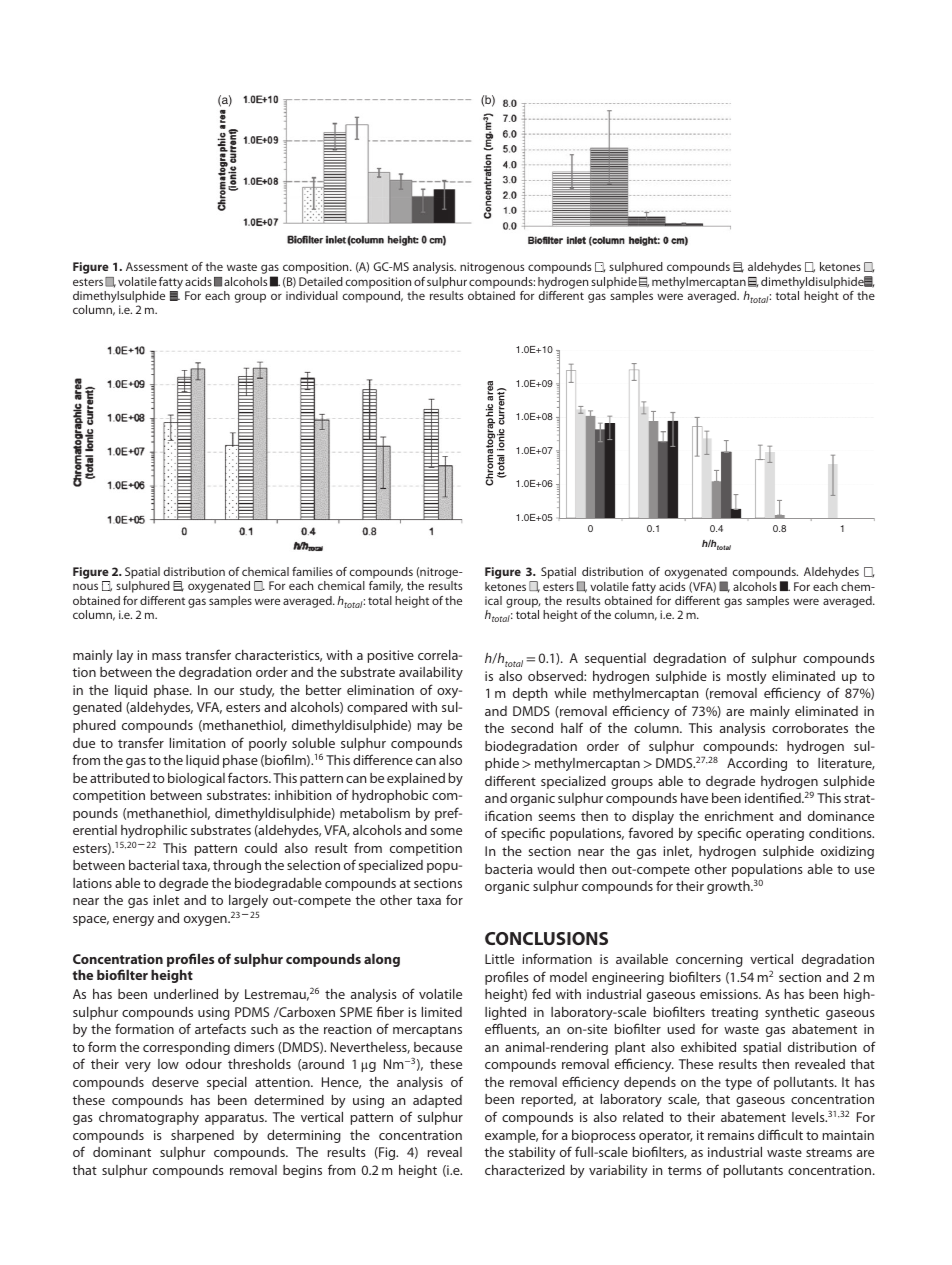 The height and width of the image is (1265, 952). What do you see at coordinates (321, 281) in the image?
I see `Detailed` at bounding box center [321, 281].
